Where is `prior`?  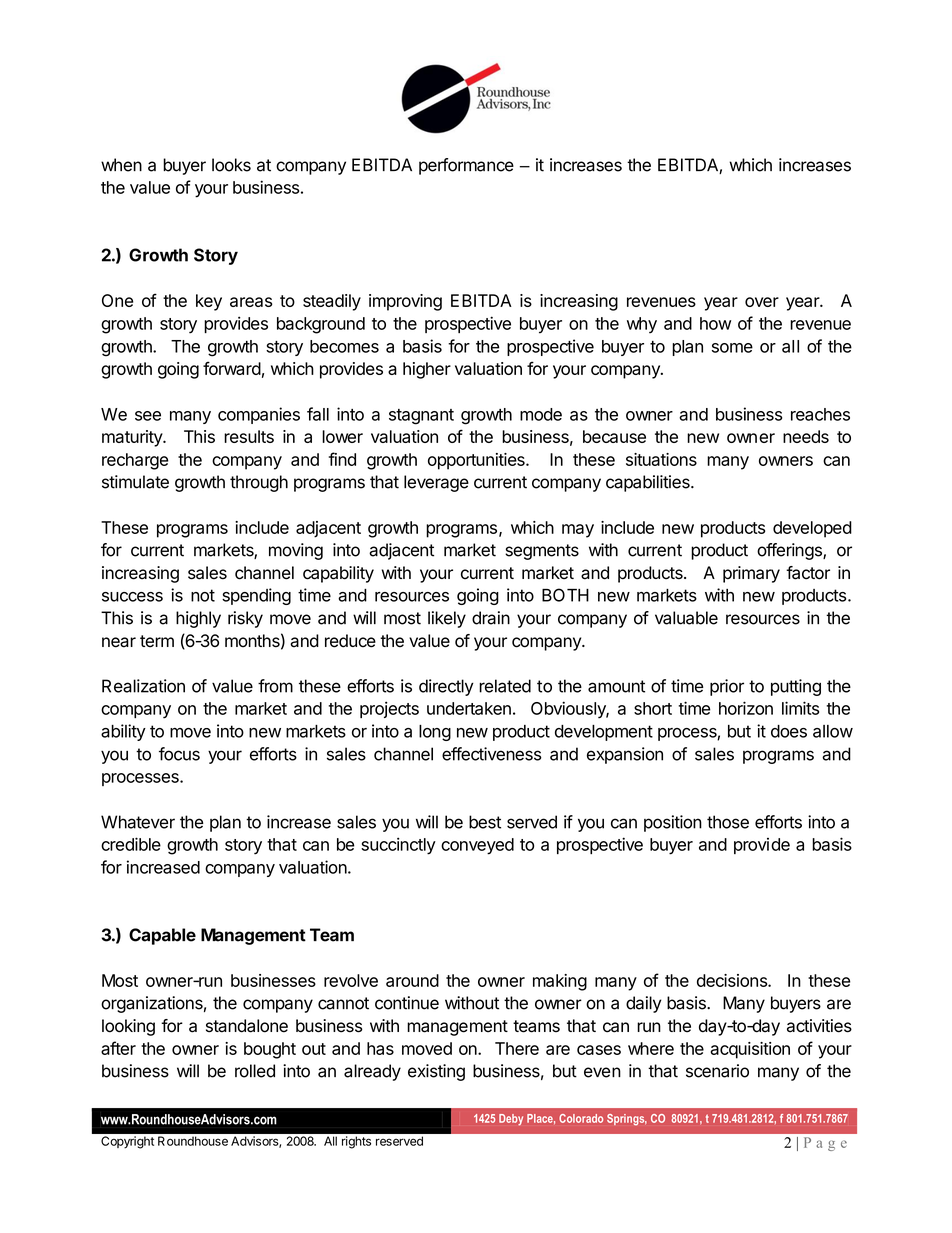
prior is located at coordinates (727, 687).
